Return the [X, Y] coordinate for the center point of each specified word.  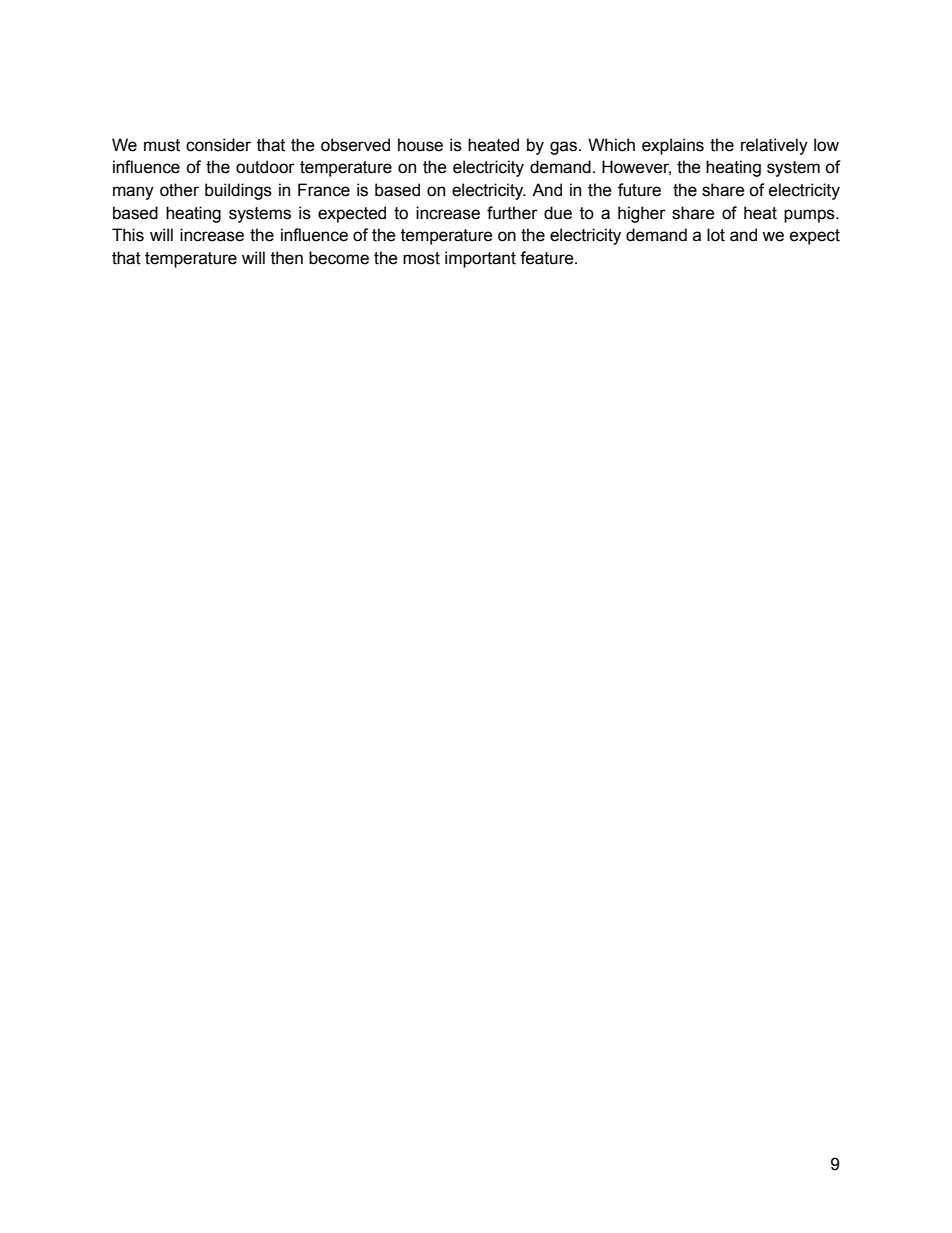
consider [218, 145]
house [420, 145]
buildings [238, 191]
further [512, 213]
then [287, 258]
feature [548, 258]
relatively [774, 146]
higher [642, 214]
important [480, 259]
